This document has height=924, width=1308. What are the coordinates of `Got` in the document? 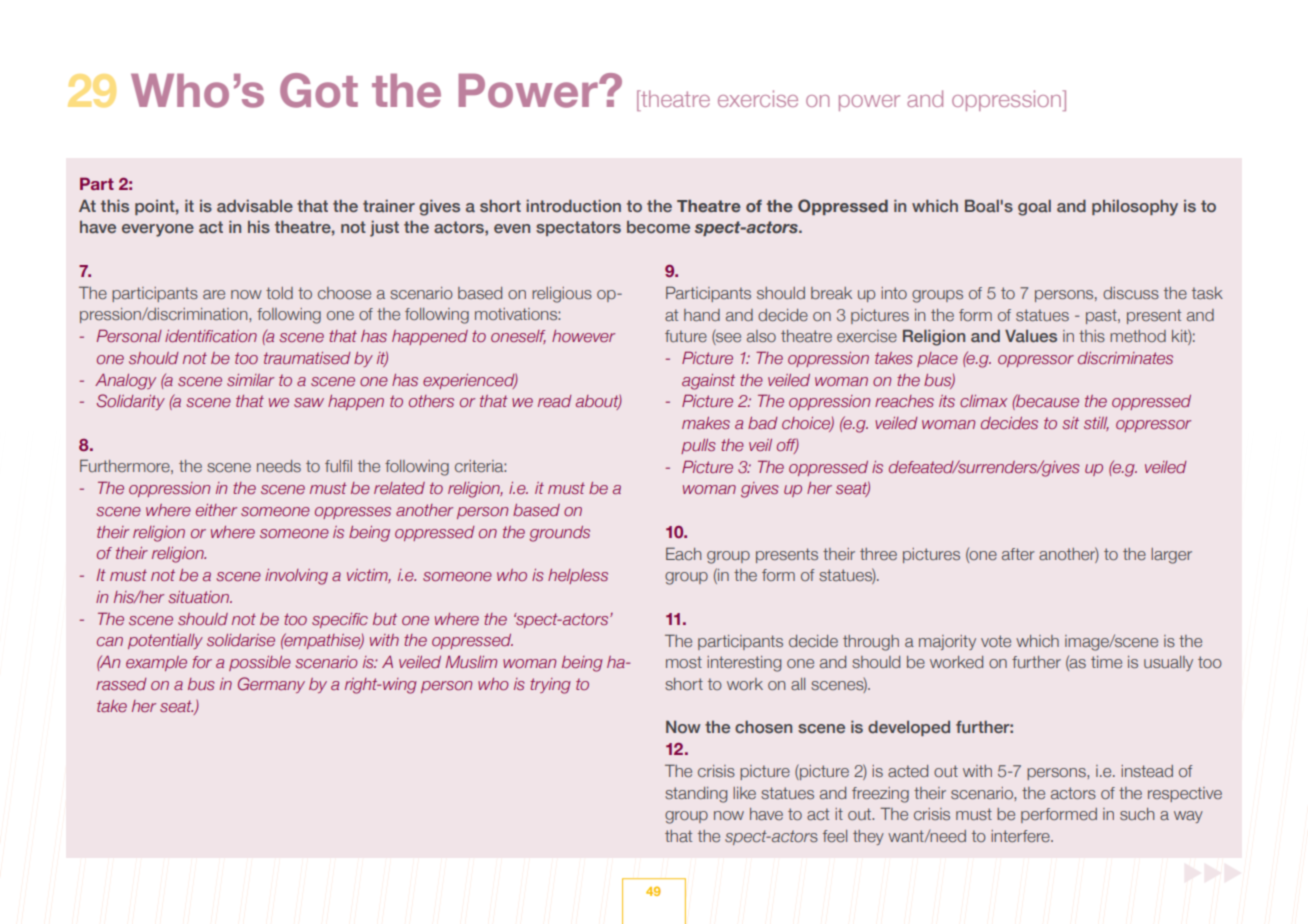 It's located at (319, 90).
